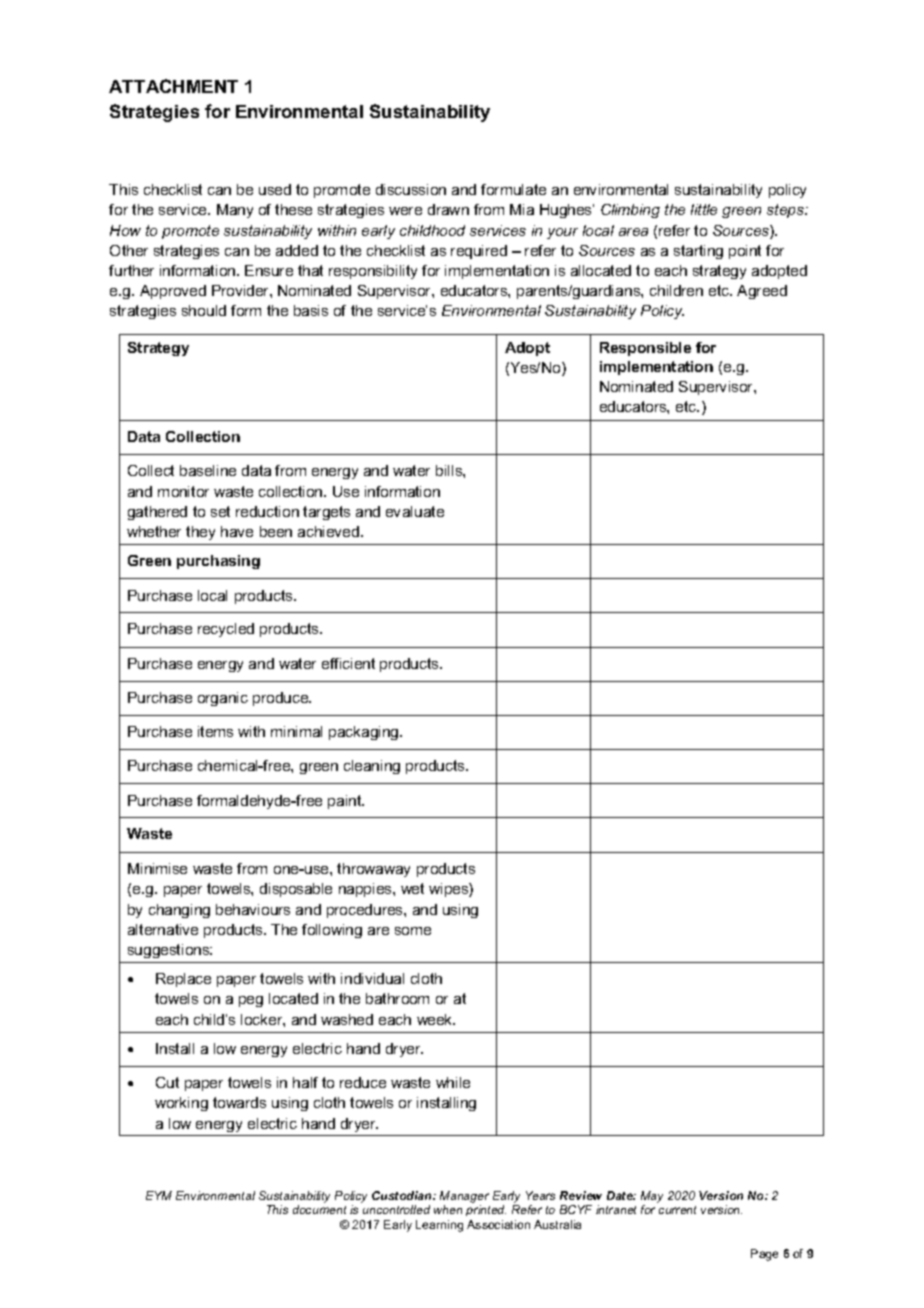 The image size is (924, 1308). Describe the element at coordinates (677, 1210) in the screenshot. I see `current` at that location.
